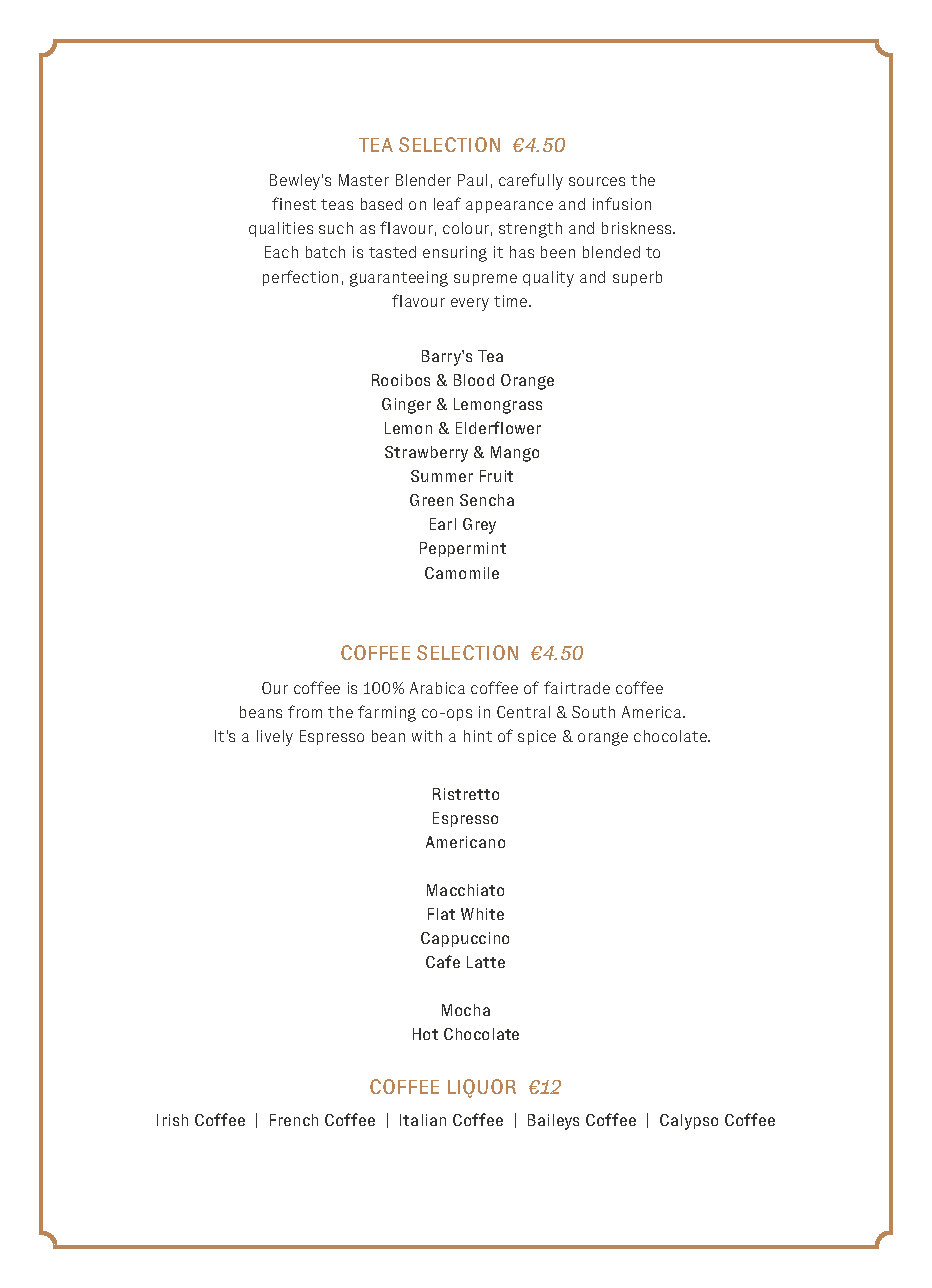 Image resolution: width=932 pixels, height=1288 pixels. What do you see at coordinates (593, 712) in the document?
I see `South` at bounding box center [593, 712].
